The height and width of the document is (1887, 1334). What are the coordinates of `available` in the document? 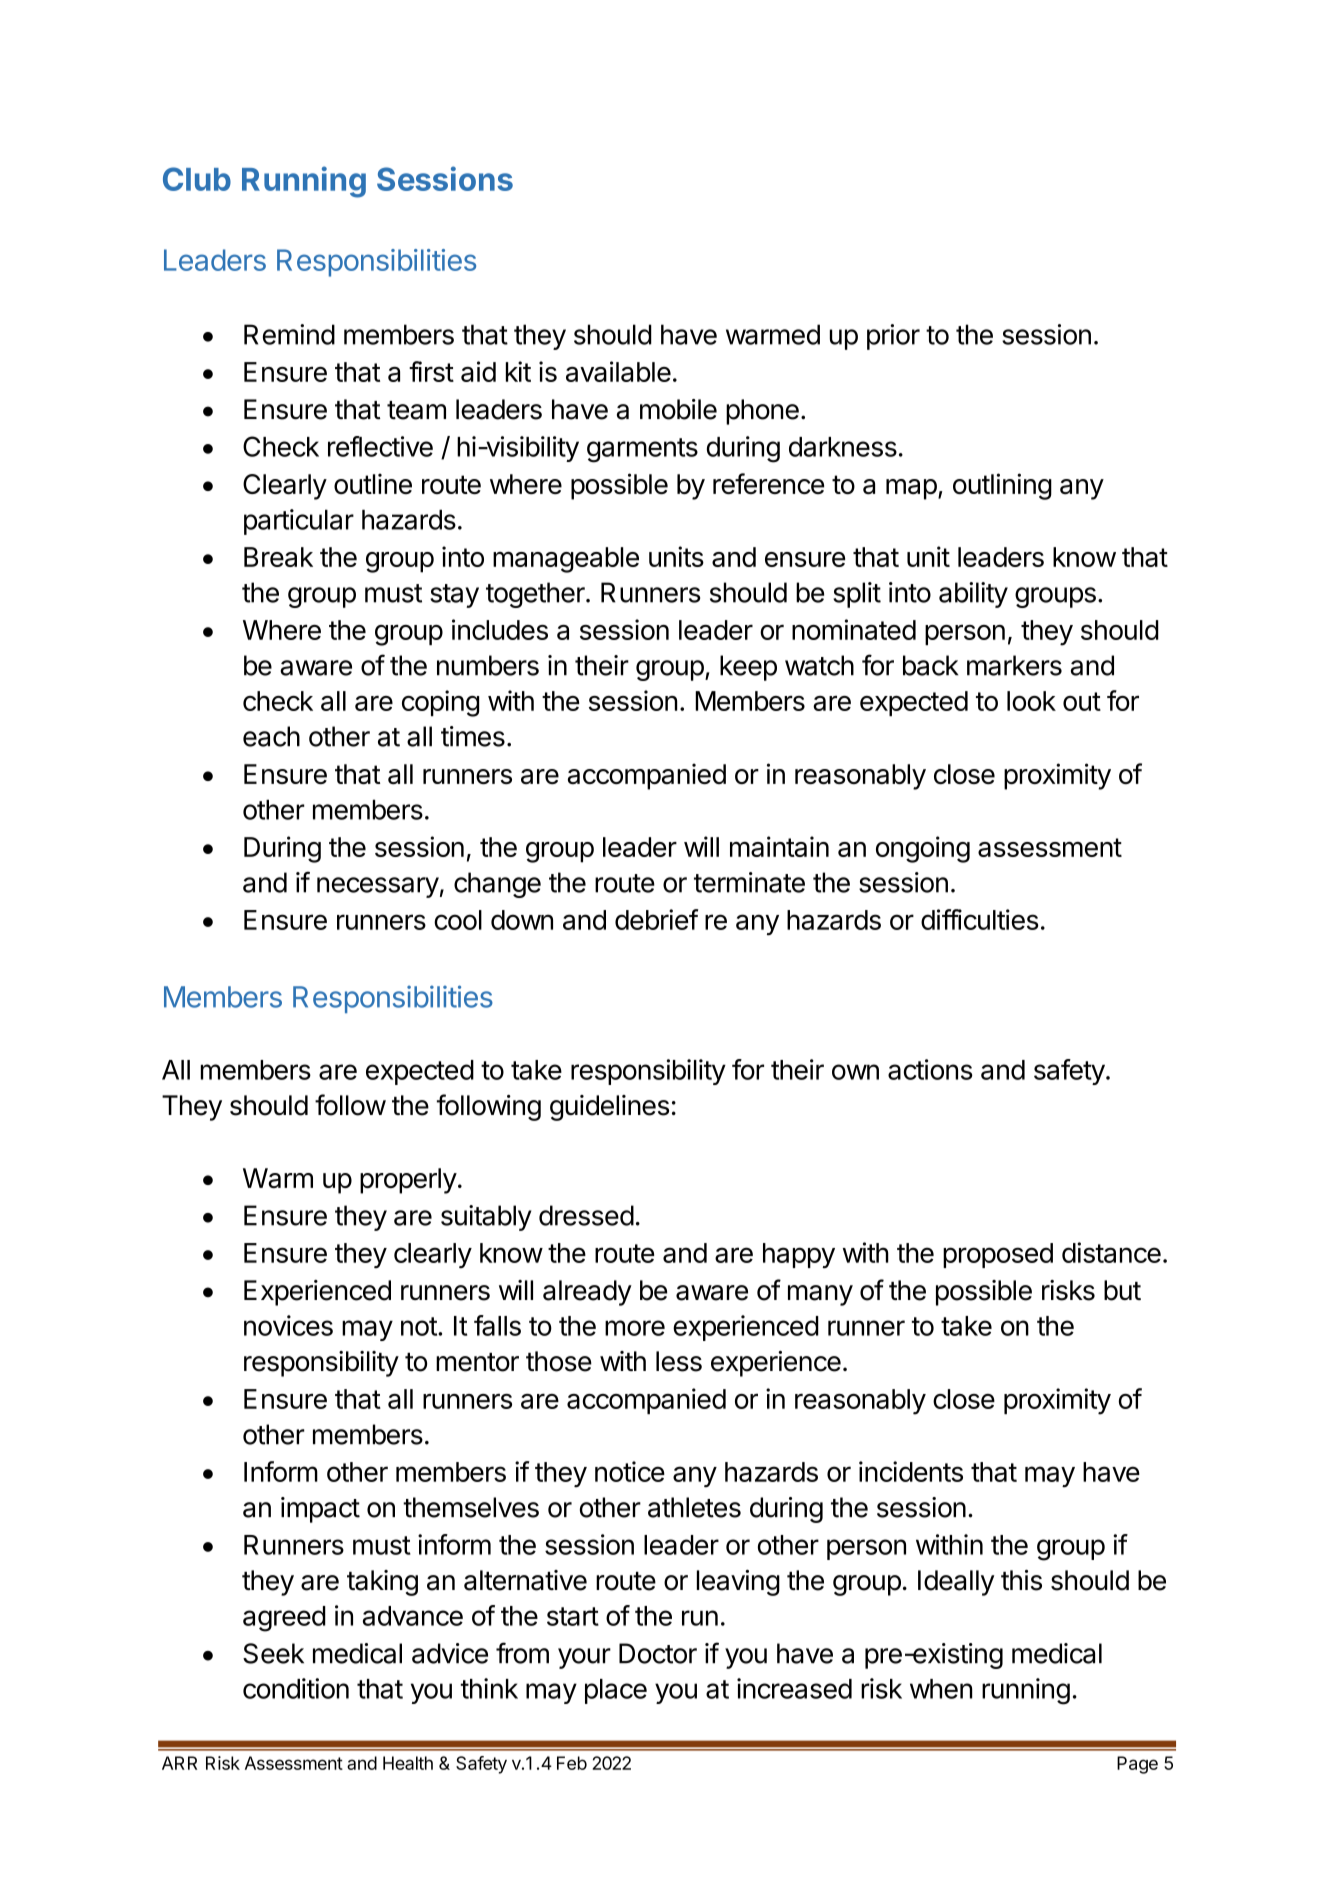 It's located at (618, 371).
